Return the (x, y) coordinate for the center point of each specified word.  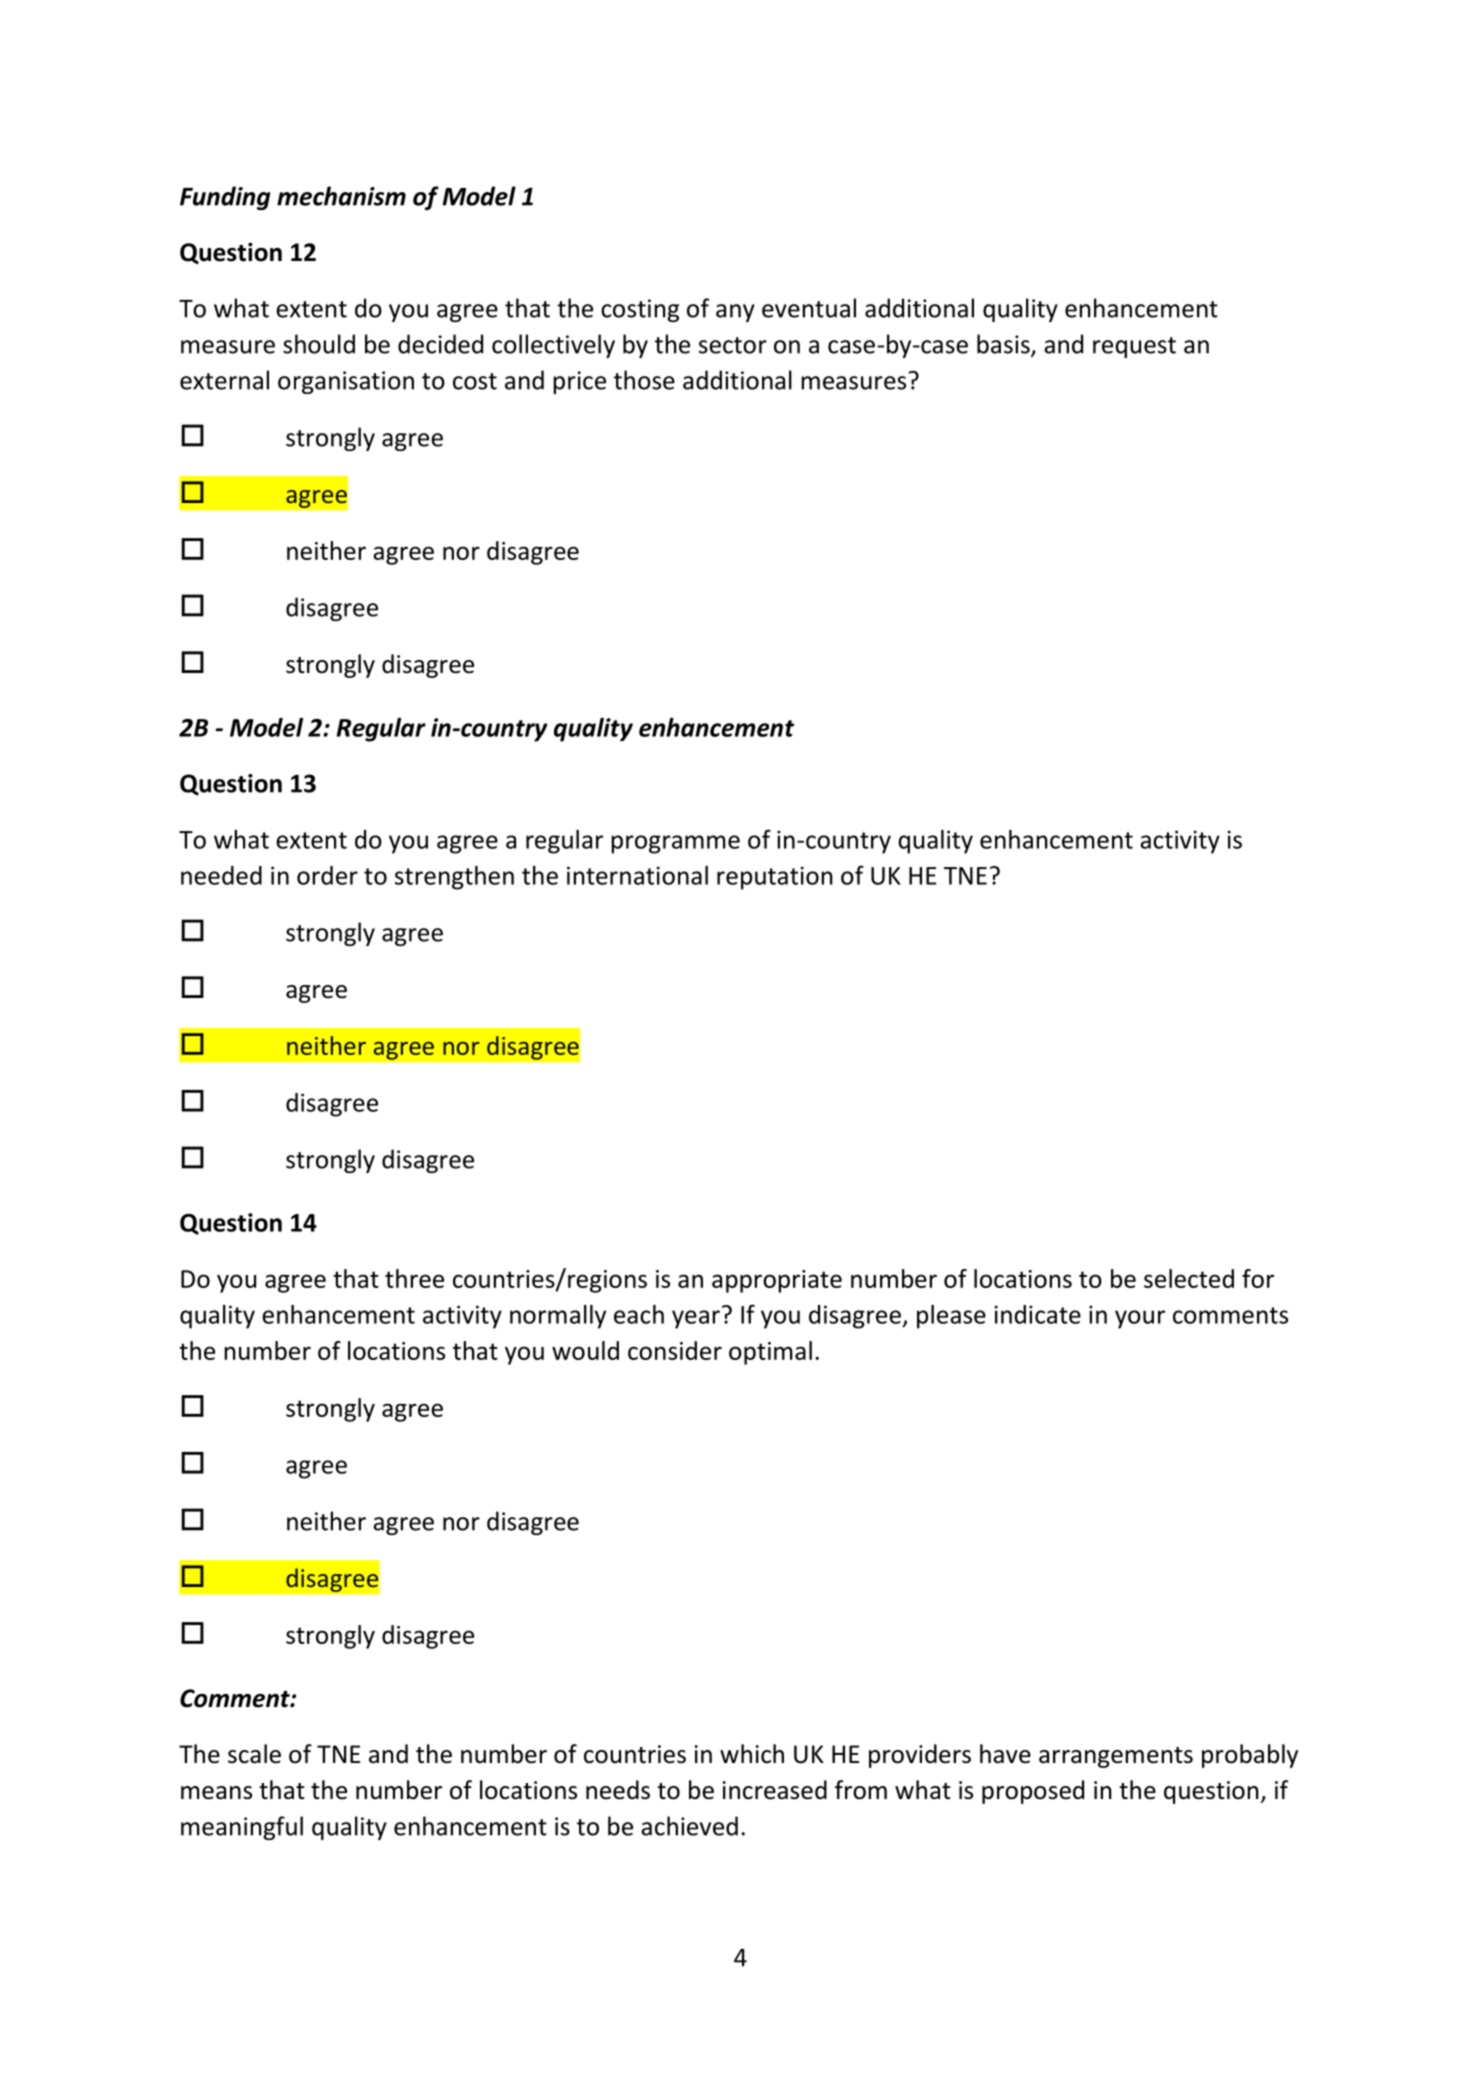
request (1134, 347)
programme (675, 844)
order (327, 875)
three (414, 1278)
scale (254, 1754)
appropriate (777, 1281)
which (752, 1754)
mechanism (341, 196)
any (735, 313)
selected (1189, 1278)
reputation (775, 878)
